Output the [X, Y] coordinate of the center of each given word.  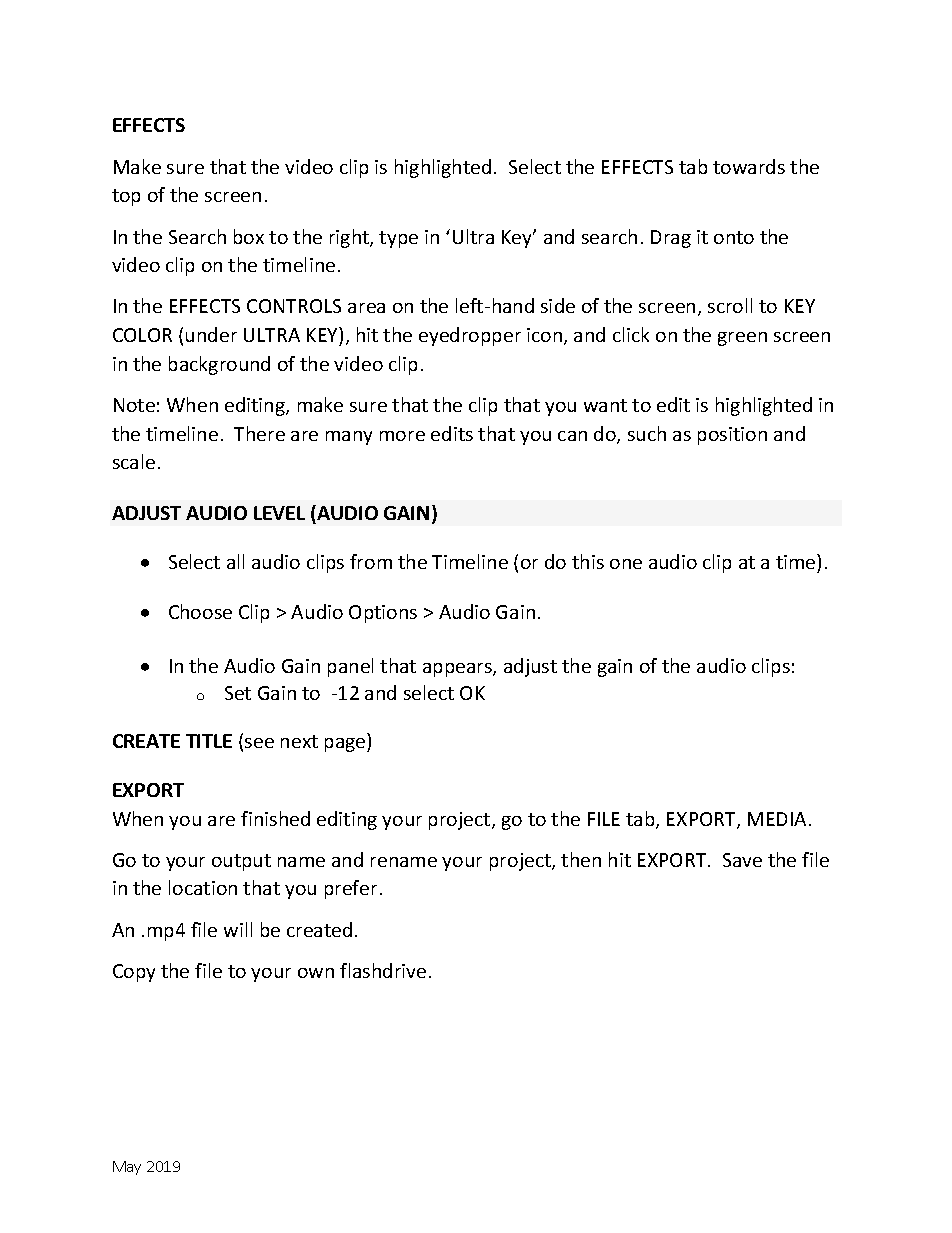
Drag [671, 239]
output [241, 862]
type [398, 239]
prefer [351, 889]
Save [742, 860]
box [249, 236]
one [626, 564]
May [127, 1168]
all [235, 561]
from [371, 561]
